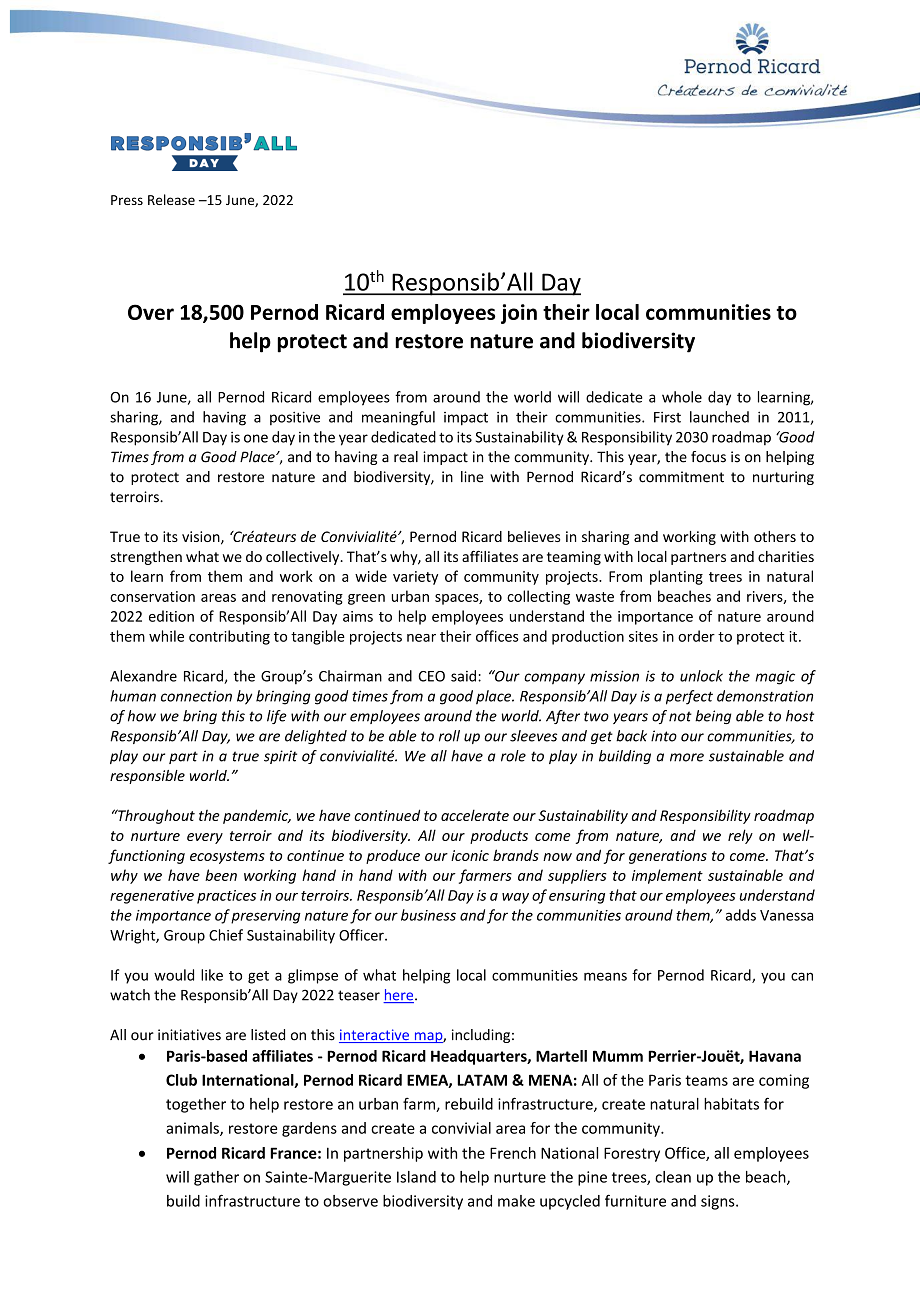 The height and width of the screenshot is (1309, 924). Describe the element at coordinates (428, 915) in the screenshot. I see `business` at that location.
